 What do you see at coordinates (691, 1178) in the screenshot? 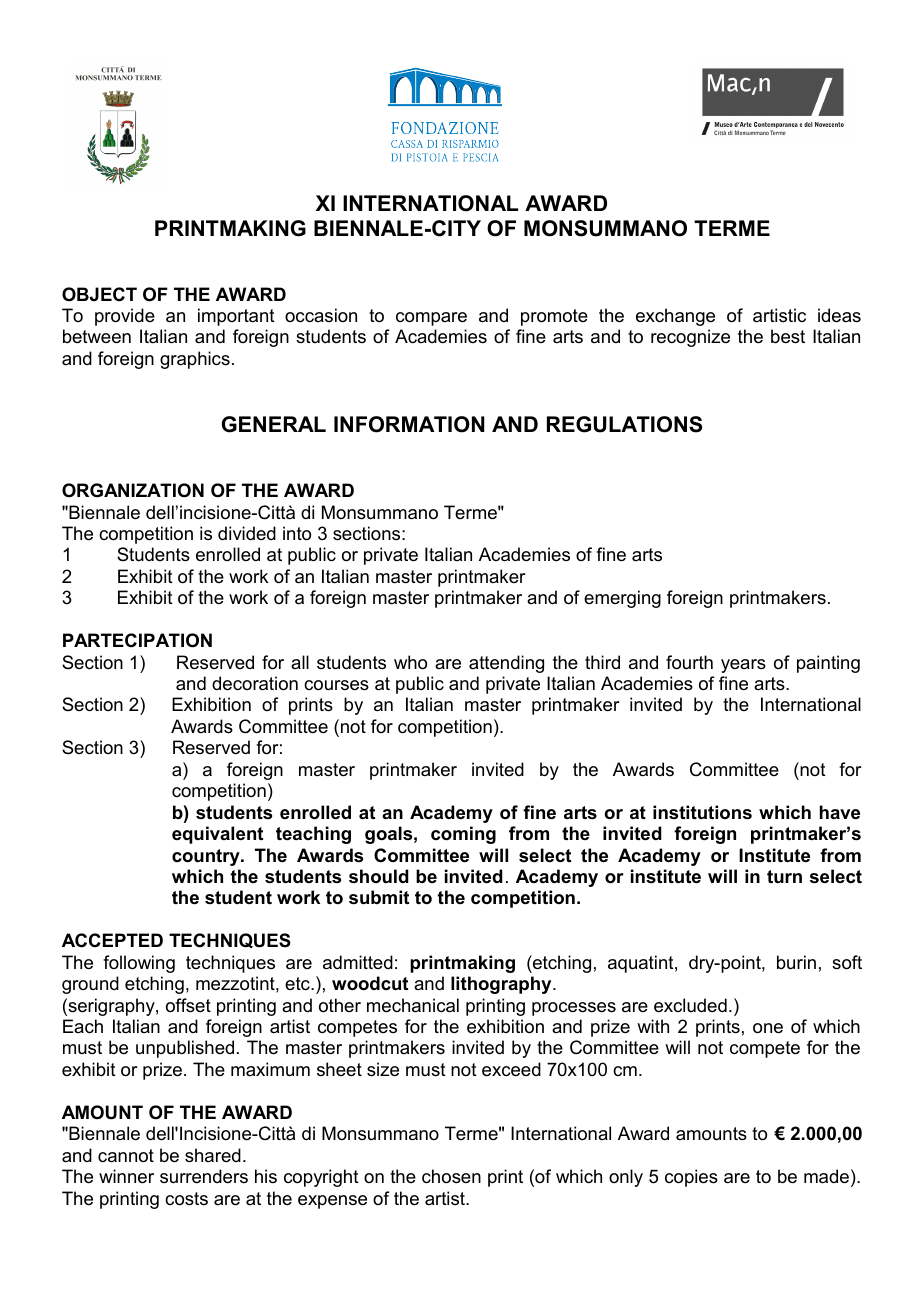
I see `copies` at bounding box center [691, 1178].
